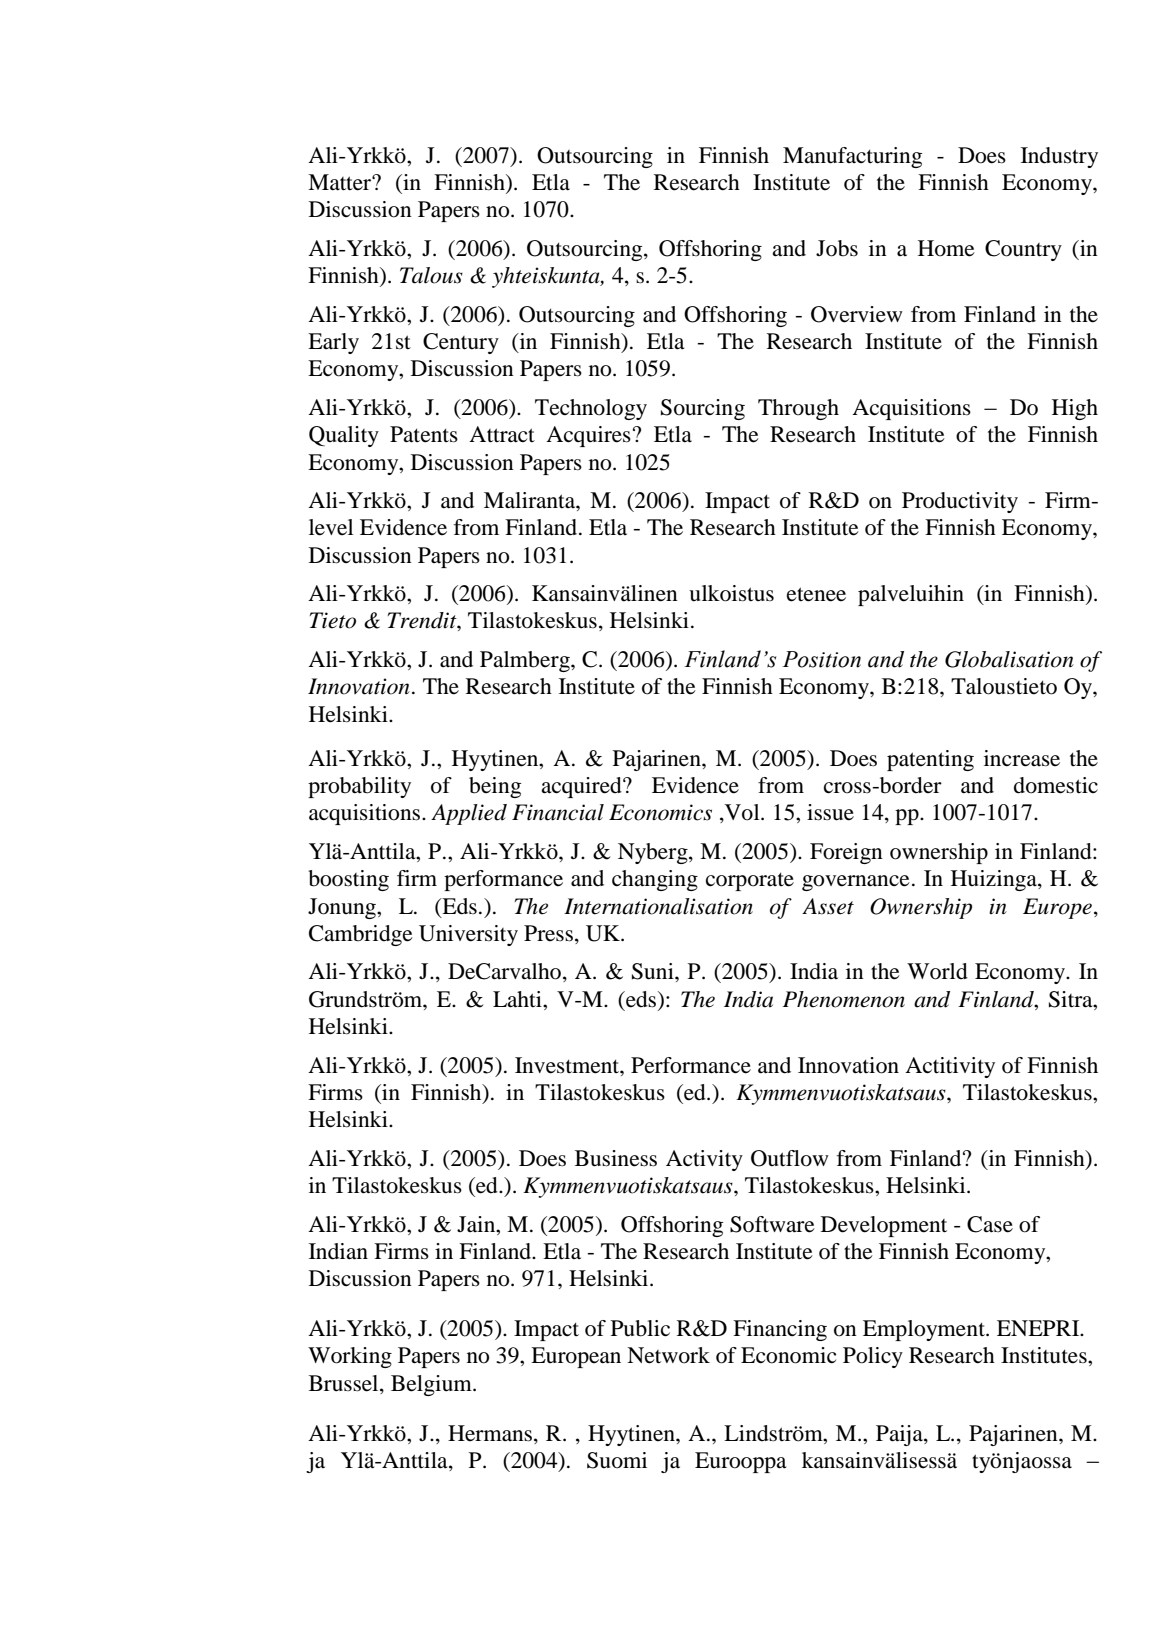 Image resolution: width=1169 pixels, height=1652 pixels. Describe the element at coordinates (1009, 659) in the page. I see `Globalisation` at that location.
